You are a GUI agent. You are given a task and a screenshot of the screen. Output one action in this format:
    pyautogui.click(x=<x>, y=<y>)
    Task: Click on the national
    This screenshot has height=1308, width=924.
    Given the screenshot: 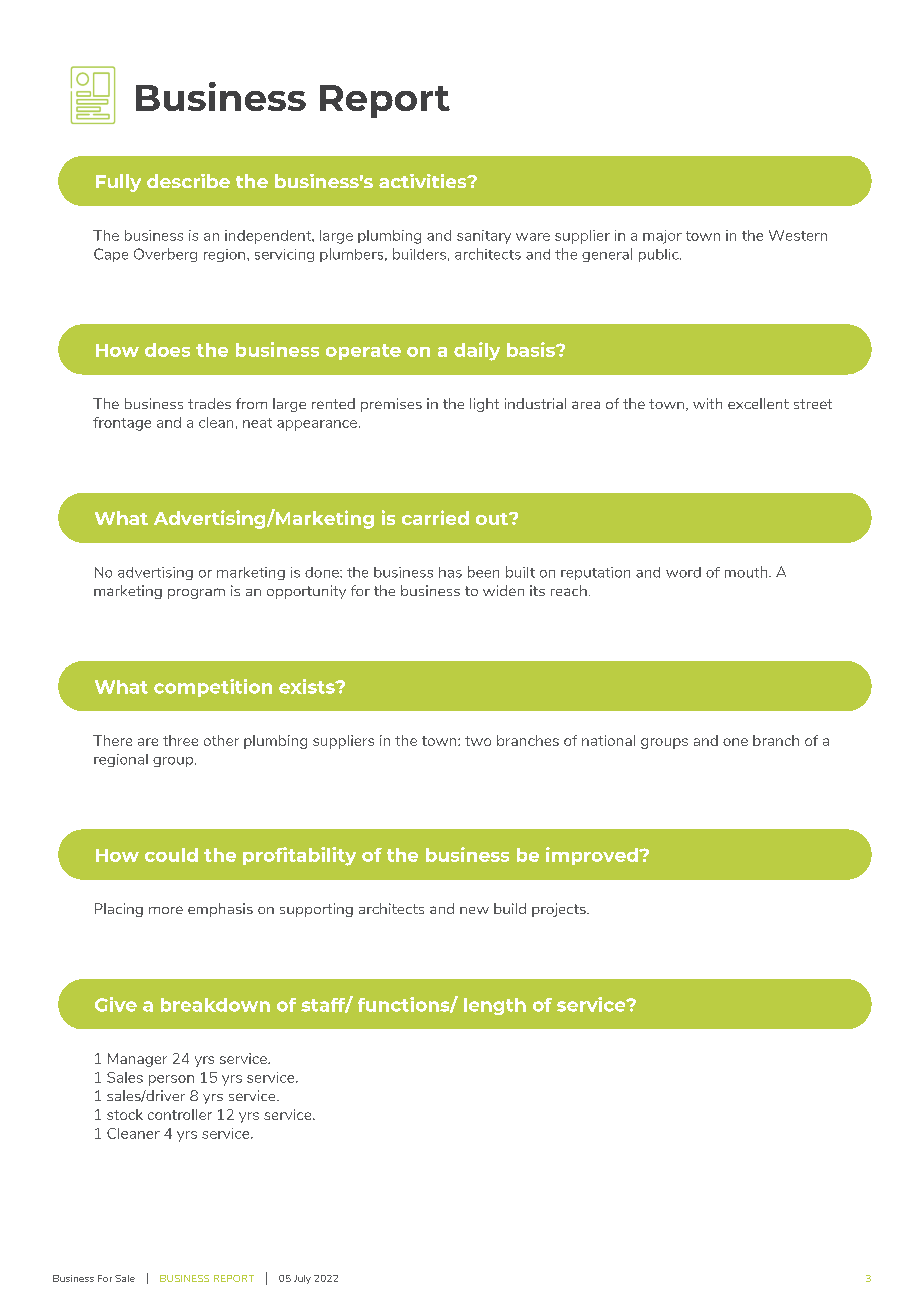 What is the action you would take?
    pyautogui.click(x=608, y=740)
